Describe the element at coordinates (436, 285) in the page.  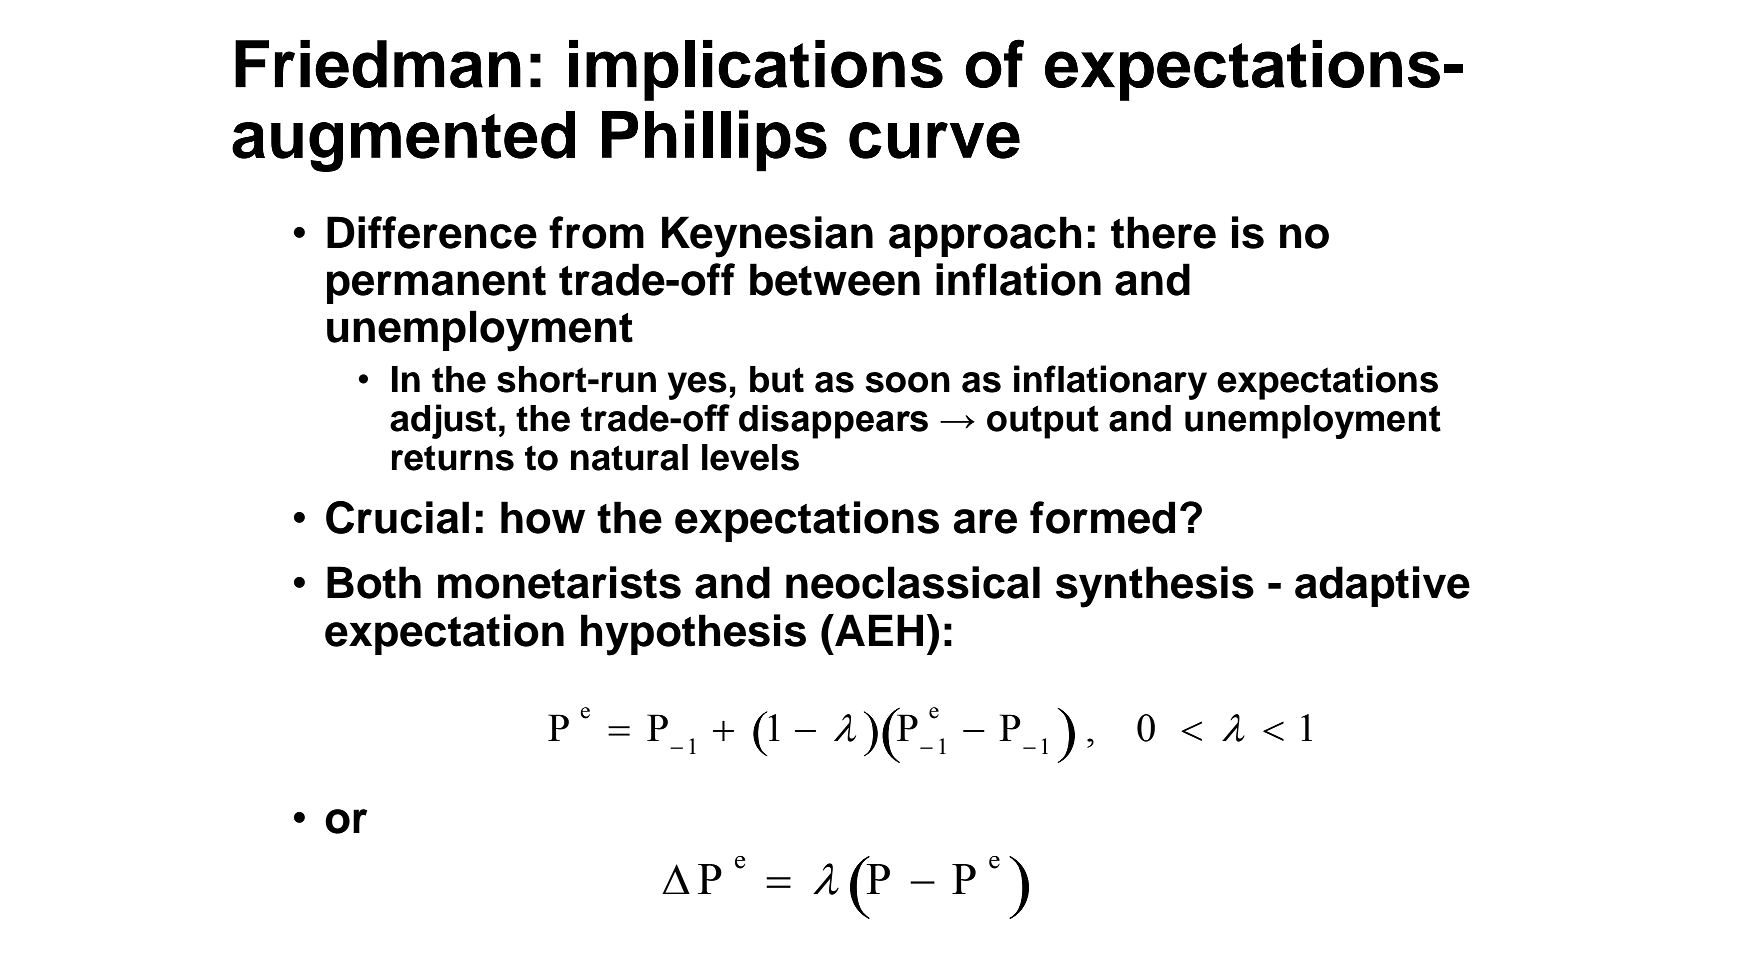
I see `permanent` at that location.
